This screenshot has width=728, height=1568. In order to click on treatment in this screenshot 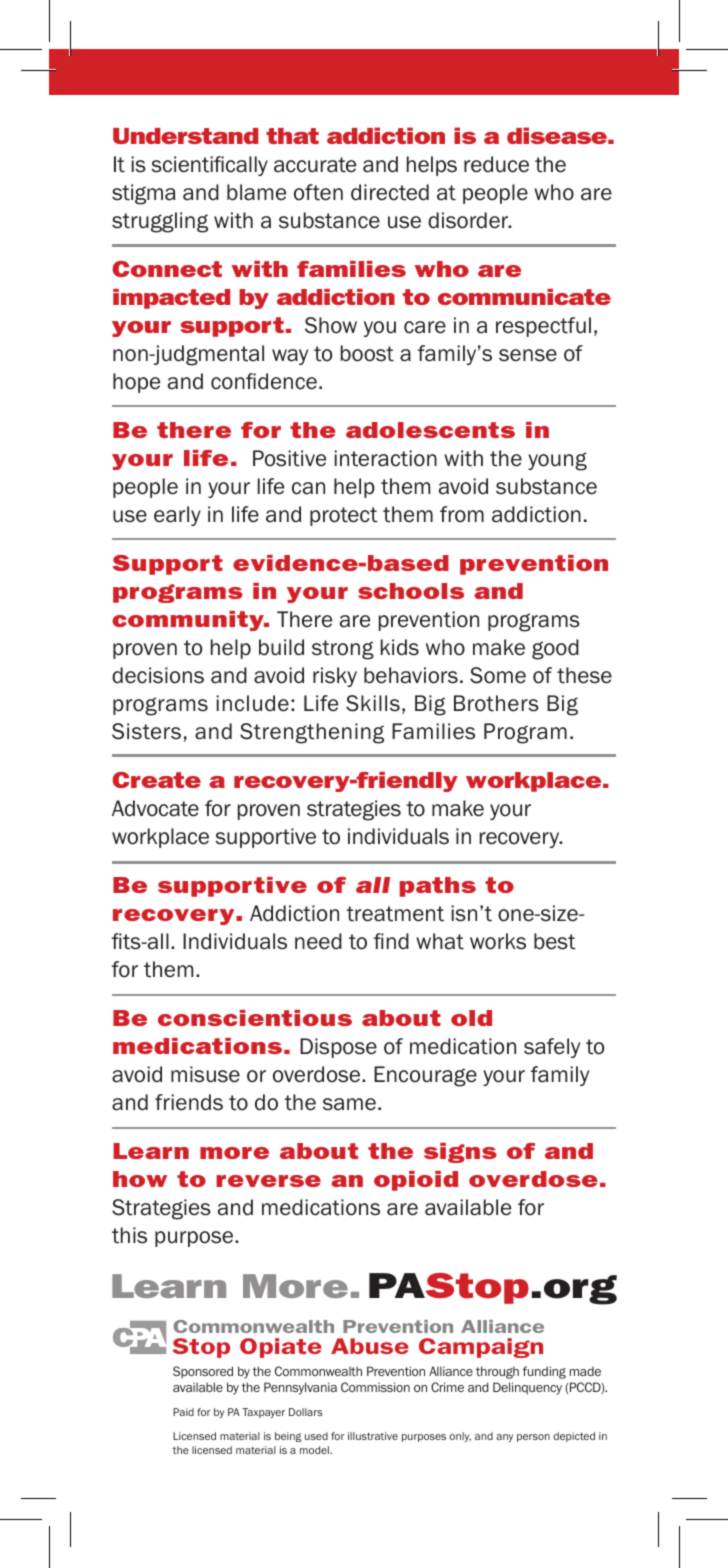, I will do `click(395, 914)`.
